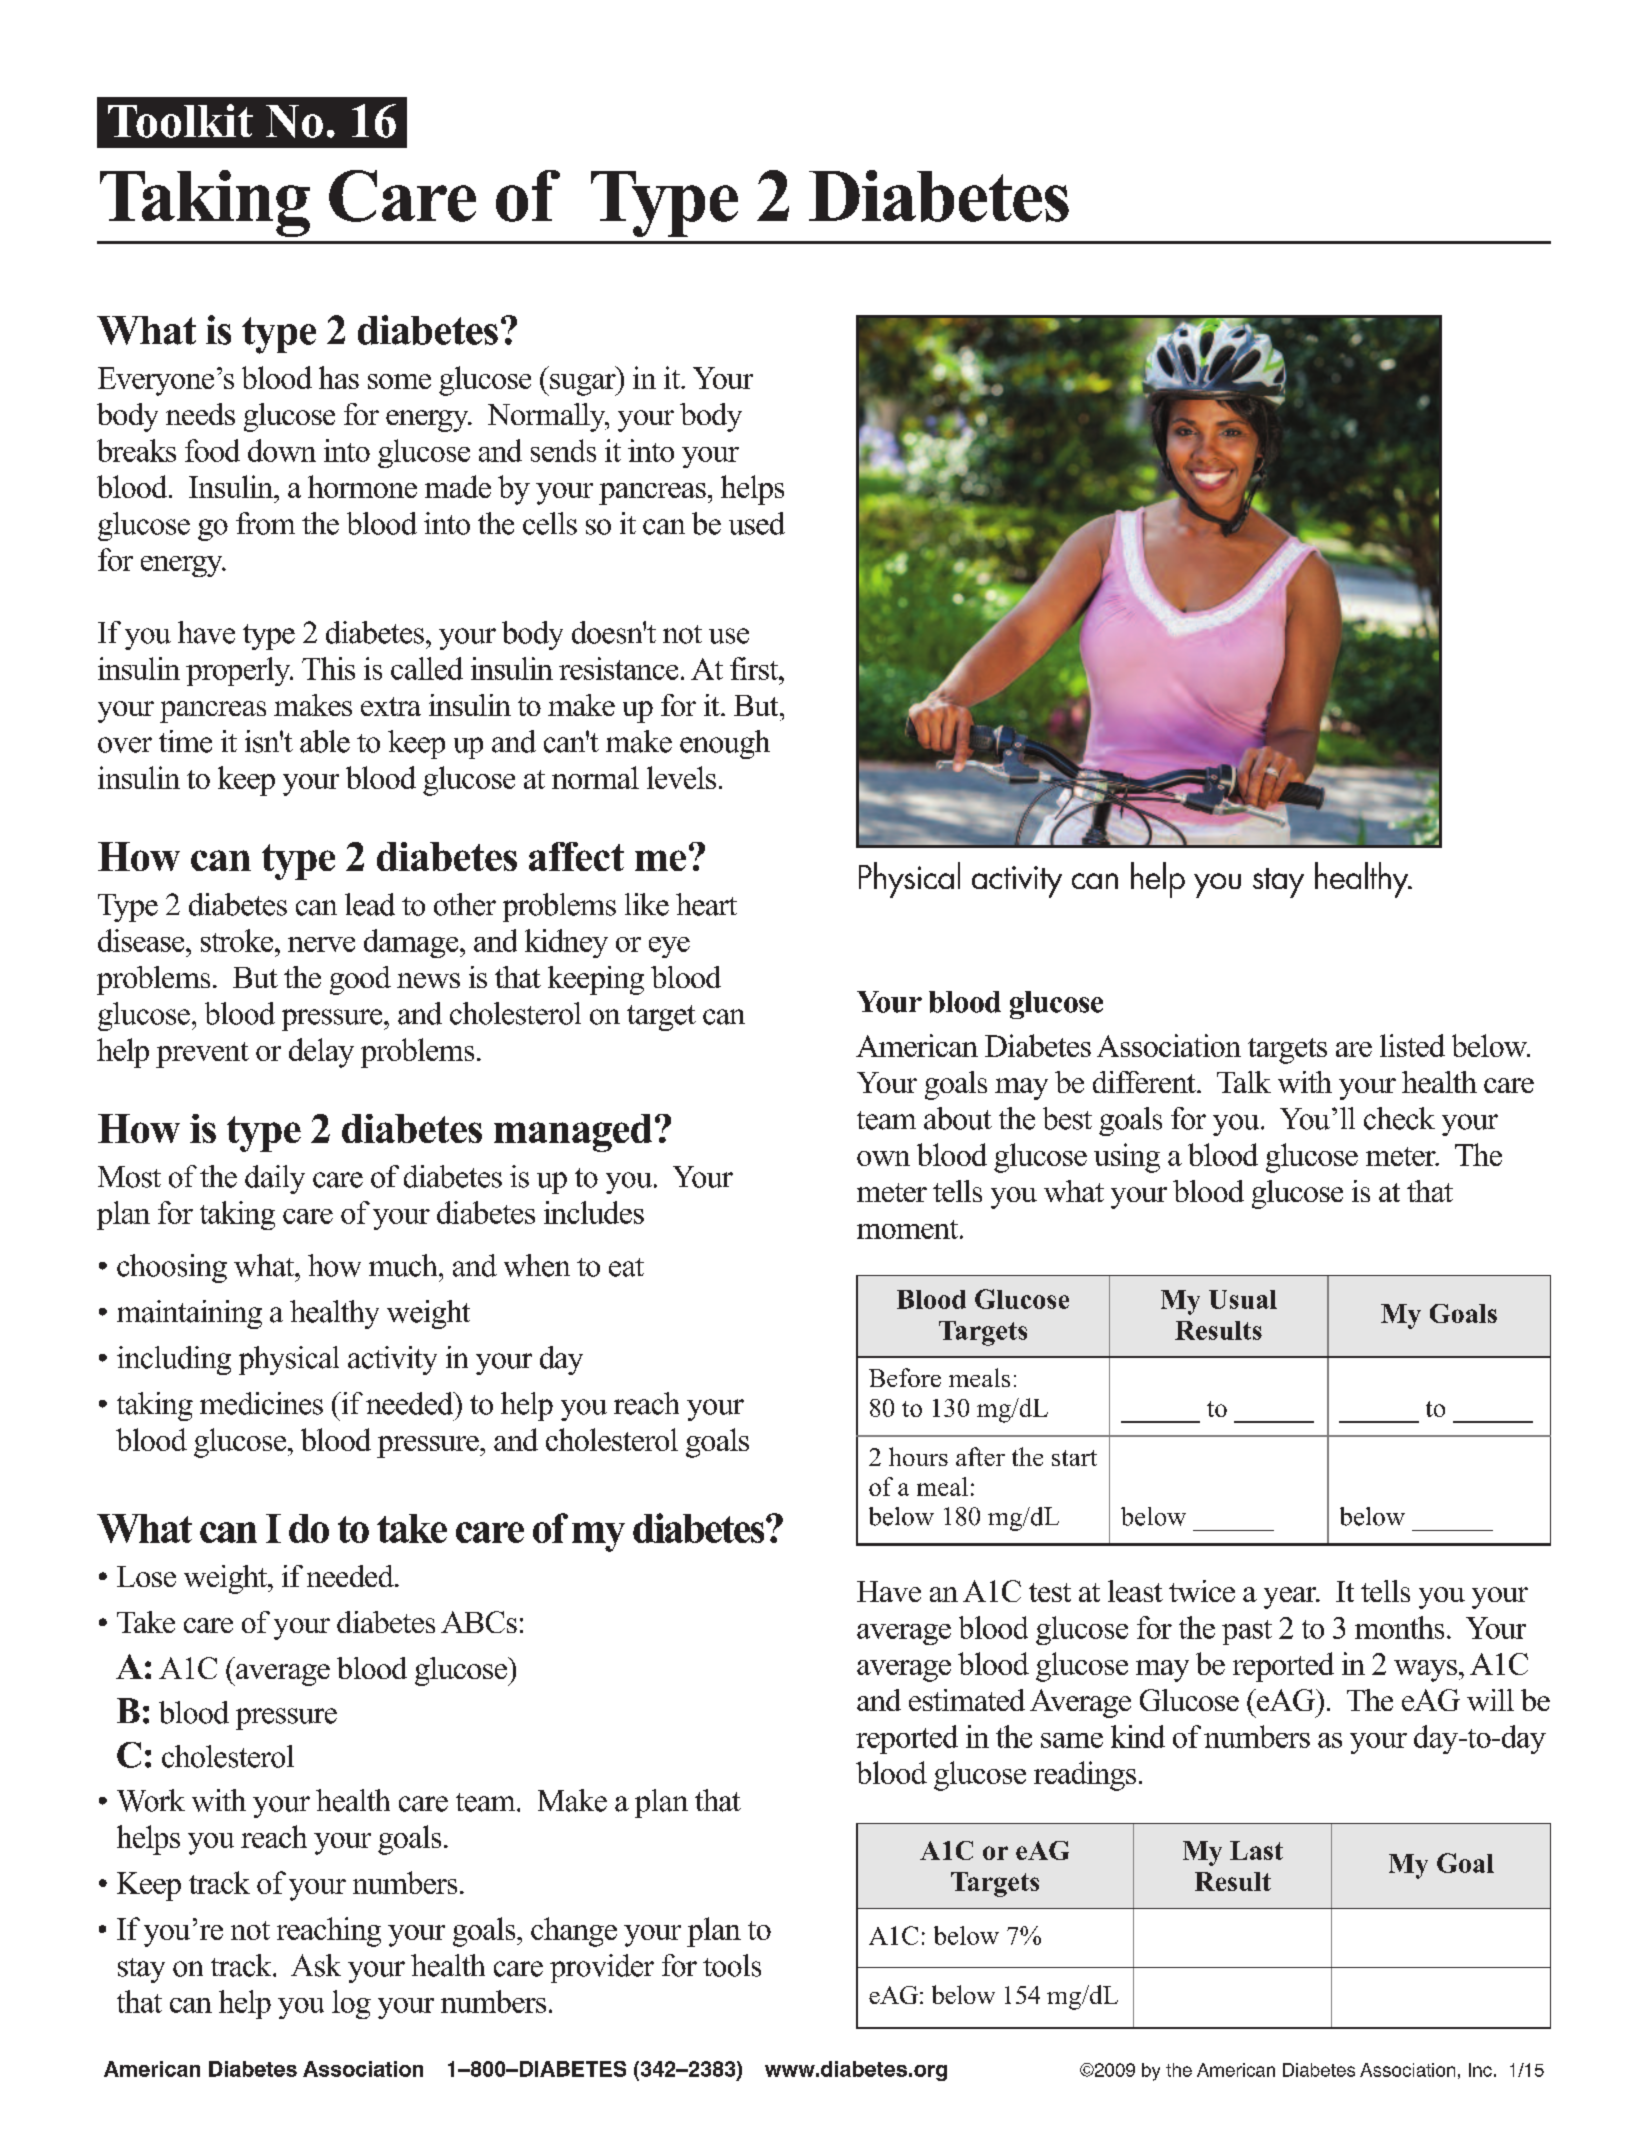 This screenshot has height=2133, width=1648. Describe the element at coordinates (1291, 1598) in the screenshot. I see `year` at that location.
